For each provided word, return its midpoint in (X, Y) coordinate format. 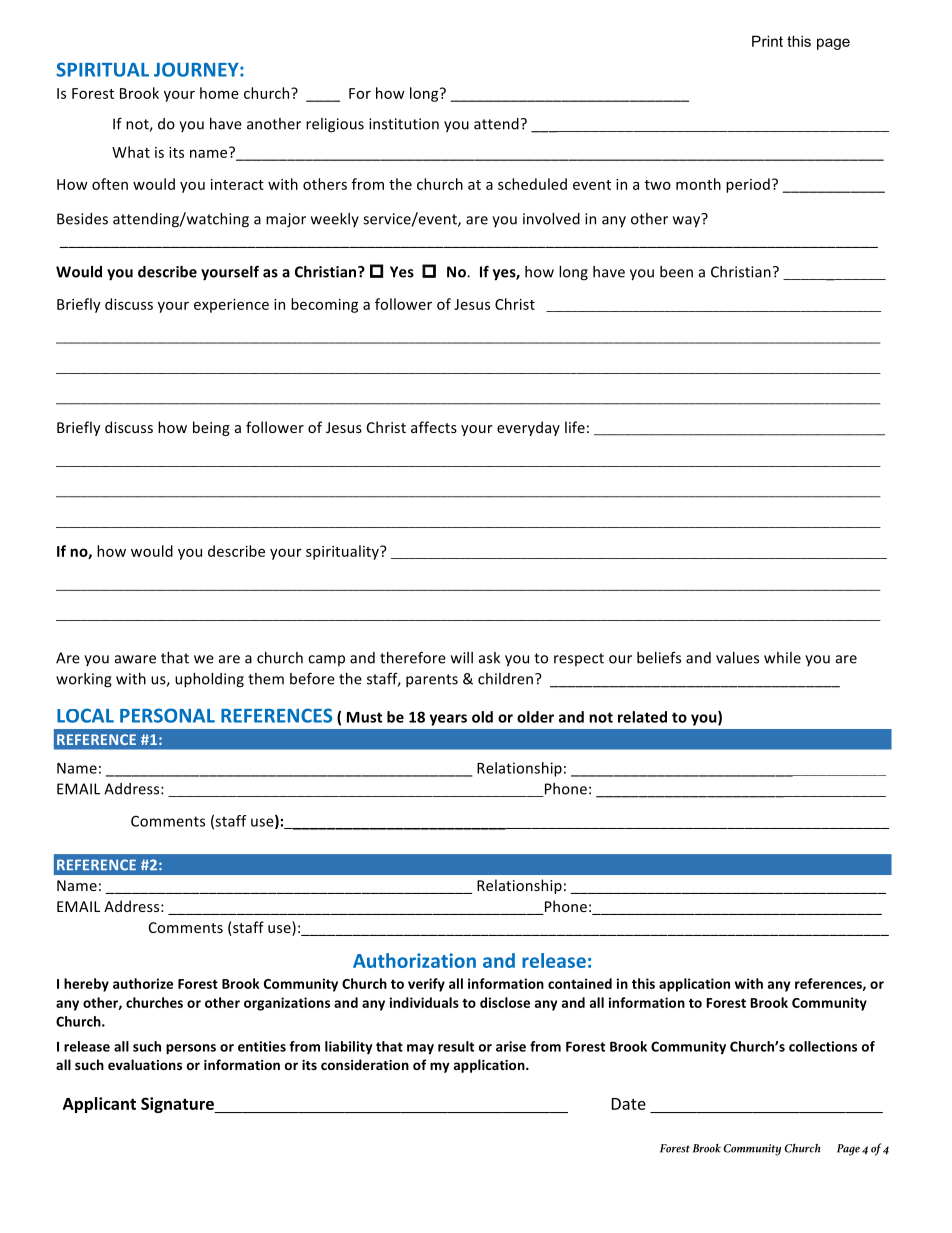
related (642, 717)
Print (767, 41)
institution (404, 124)
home (219, 93)
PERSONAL (167, 715)
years (448, 720)
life (575, 427)
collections (823, 1046)
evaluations (145, 1064)
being (211, 428)
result (456, 1046)
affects (434, 427)
